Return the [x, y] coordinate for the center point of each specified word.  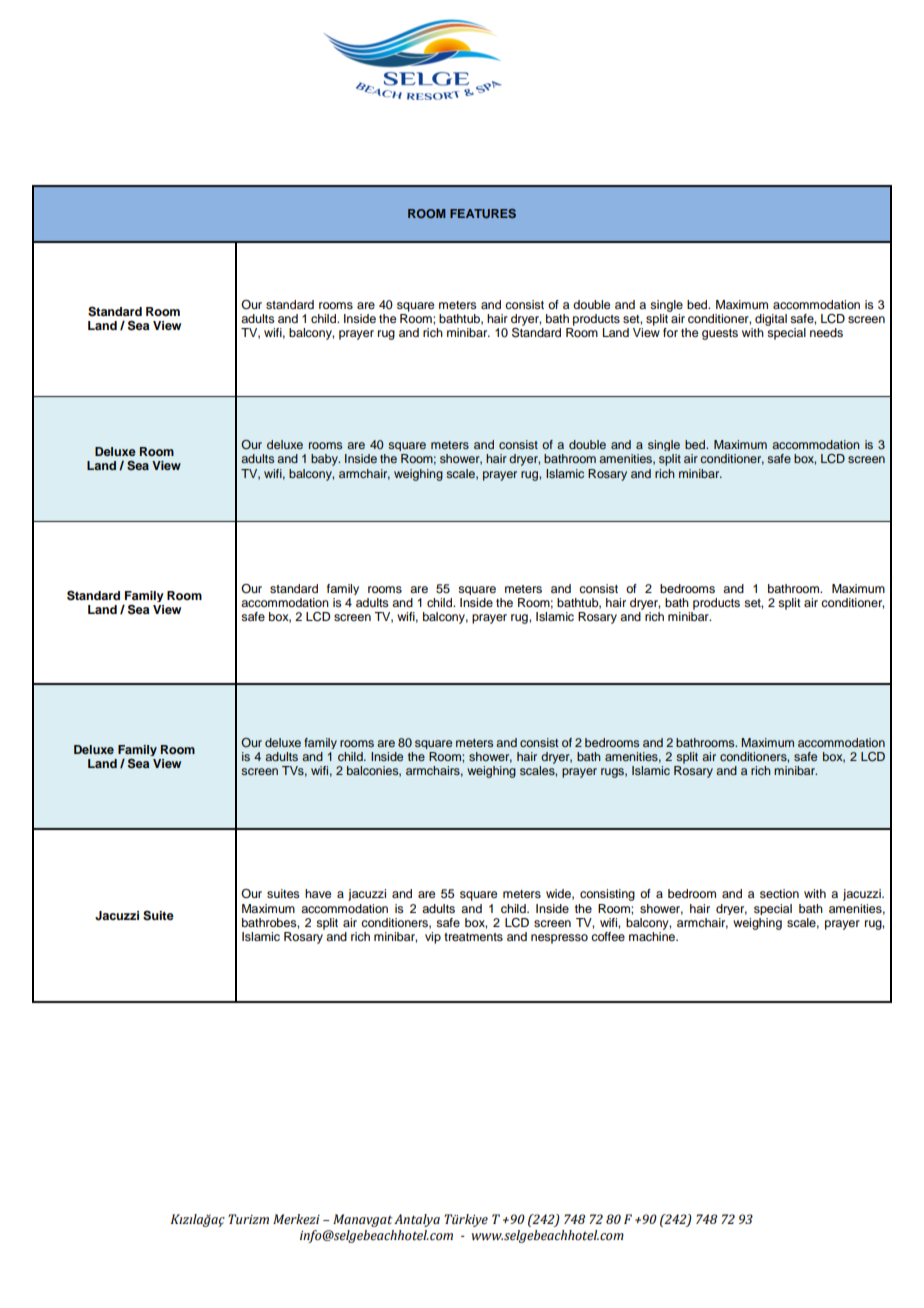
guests [720, 334]
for [670, 332]
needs [826, 332]
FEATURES [483, 213]
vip [433, 938]
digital [771, 321]
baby [325, 460]
